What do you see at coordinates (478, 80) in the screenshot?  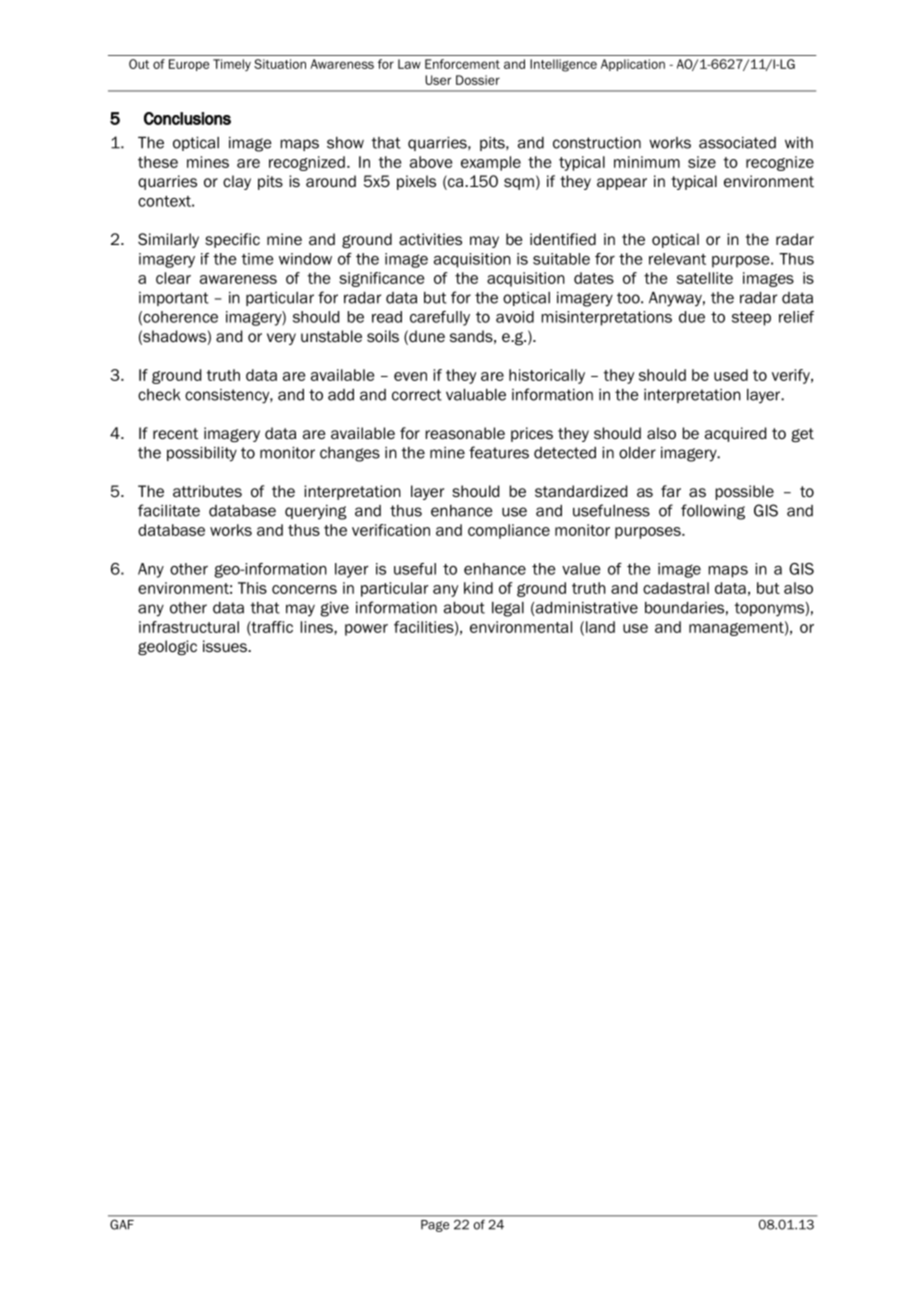 I see `Dossier` at bounding box center [478, 80].
